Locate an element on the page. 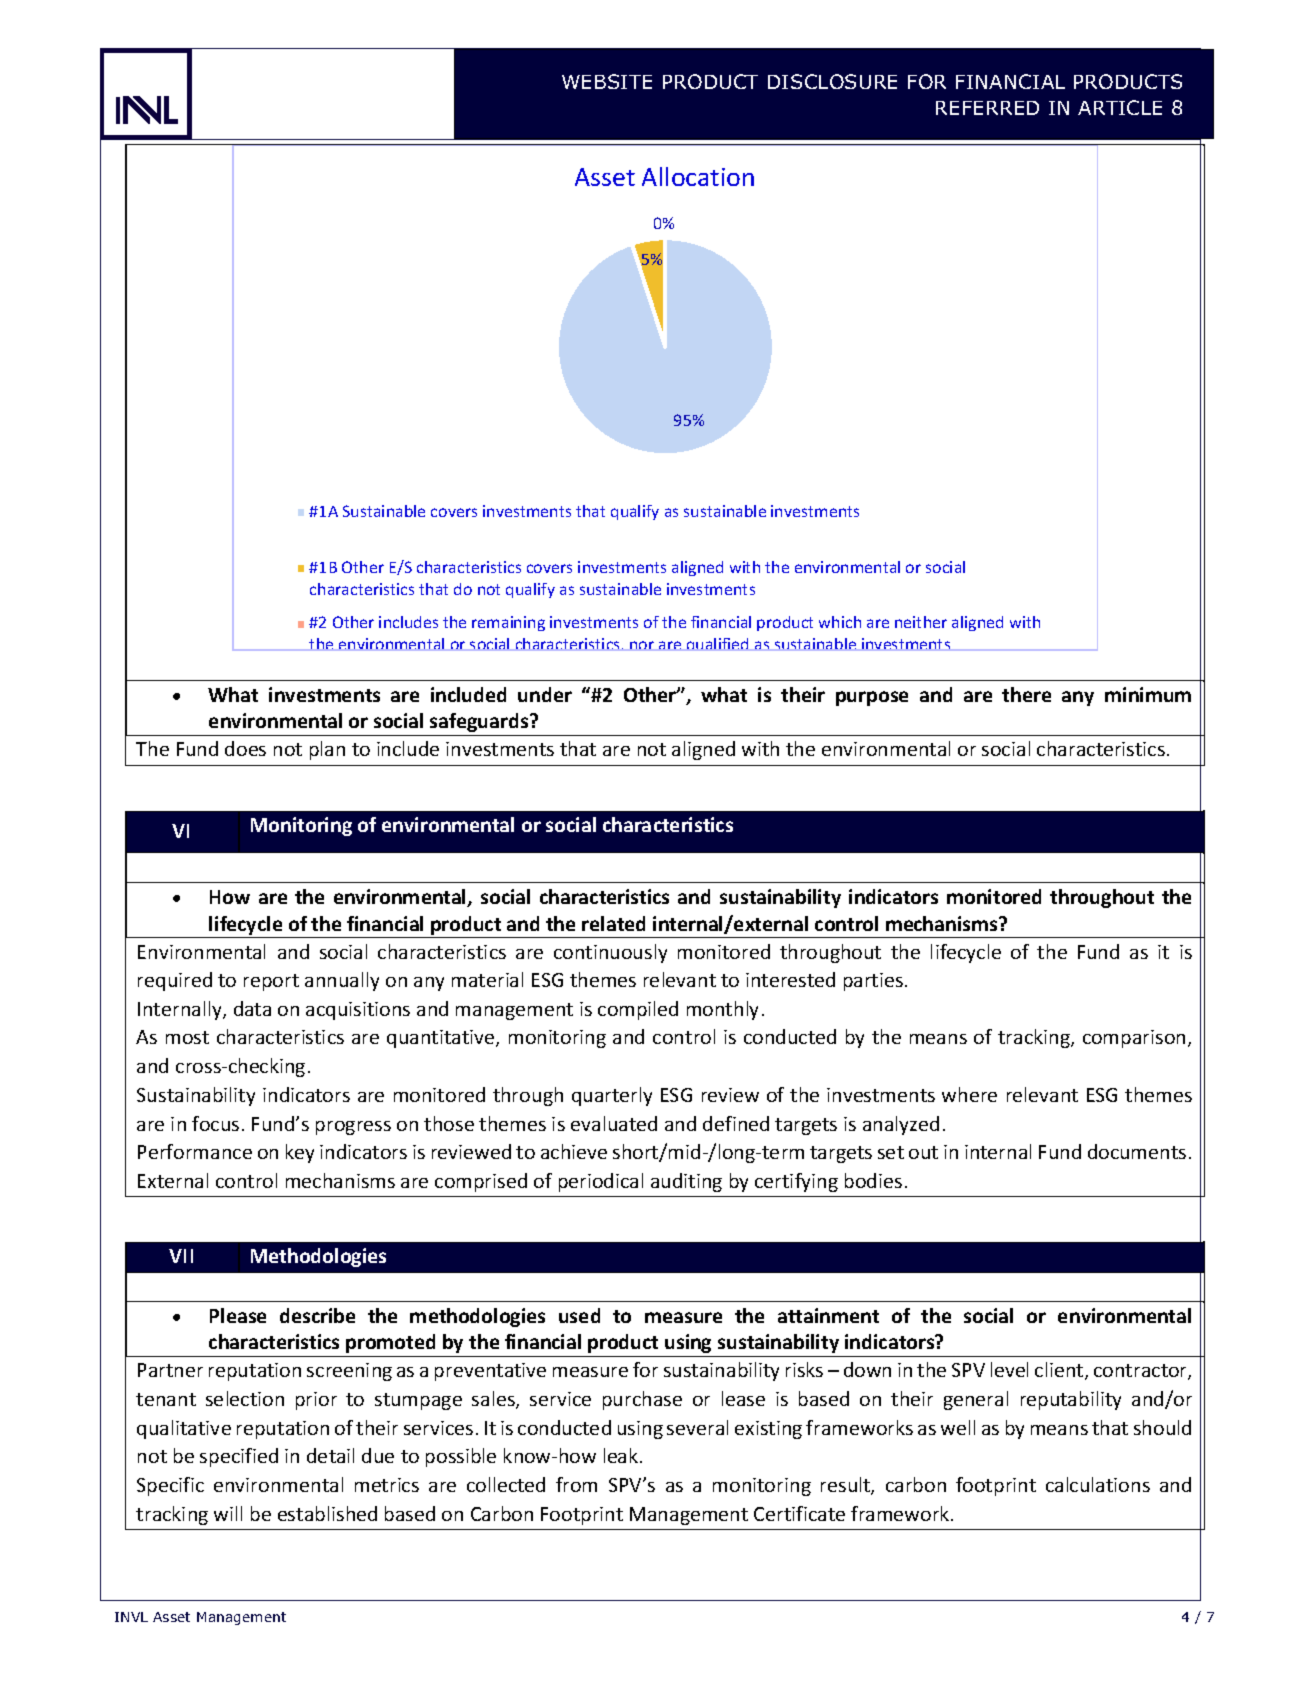 The image size is (1303, 1687). Allocation is located at coordinates (698, 176).
